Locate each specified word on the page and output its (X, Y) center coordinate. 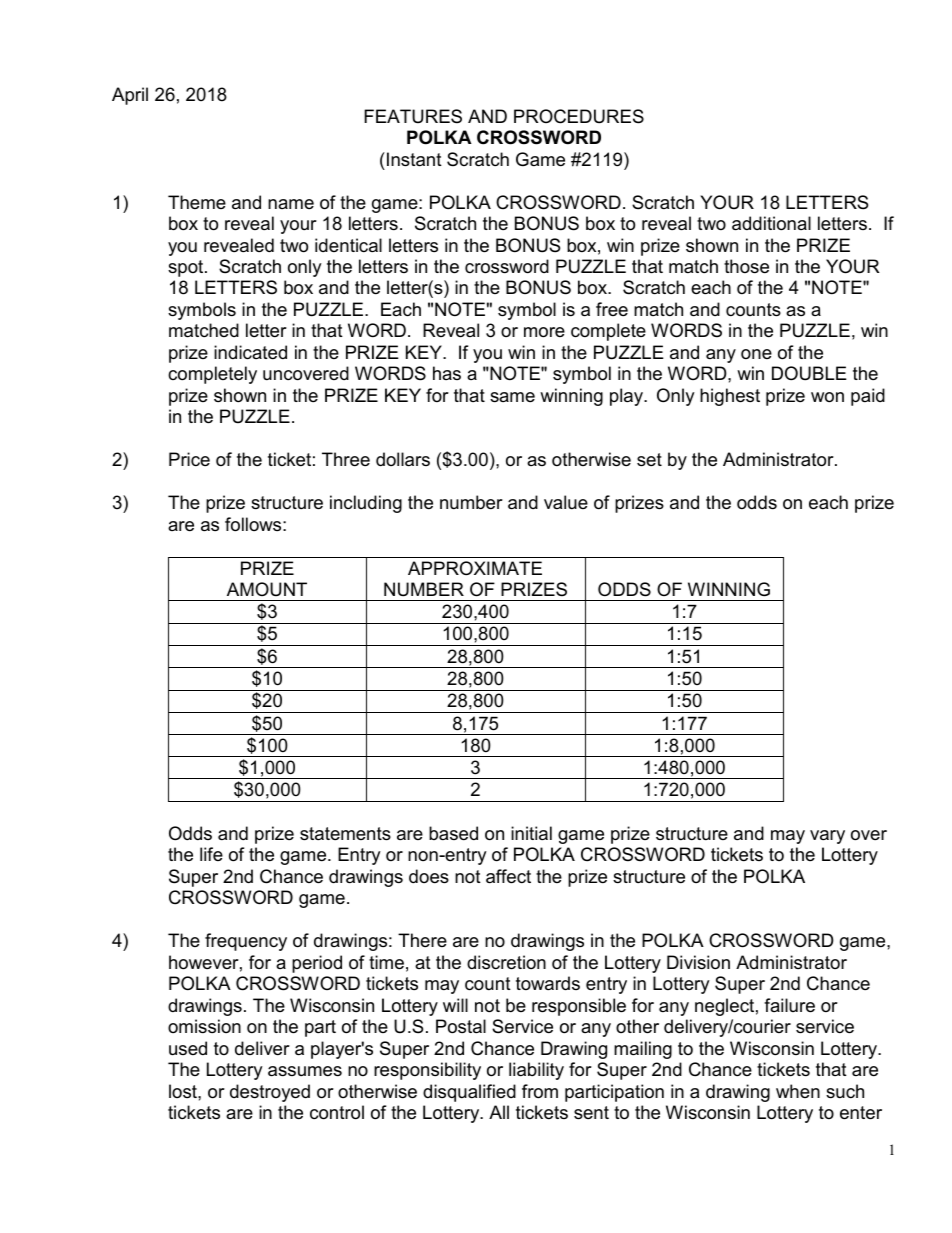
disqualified (469, 1093)
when (798, 1091)
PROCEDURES (579, 116)
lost (184, 1091)
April (130, 96)
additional (771, 223)
